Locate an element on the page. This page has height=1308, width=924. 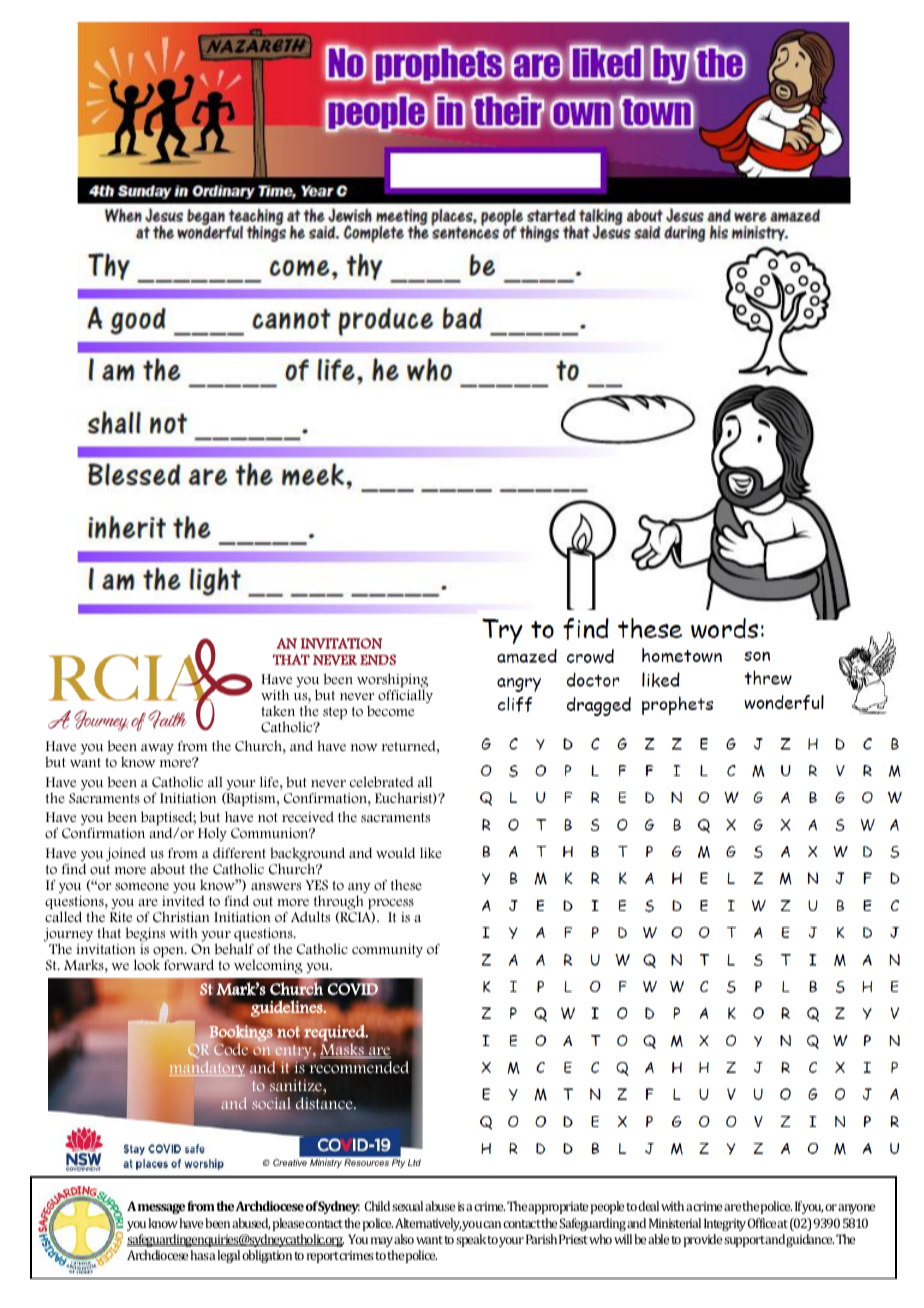
worshiping is located at coordinates (392, 681).
